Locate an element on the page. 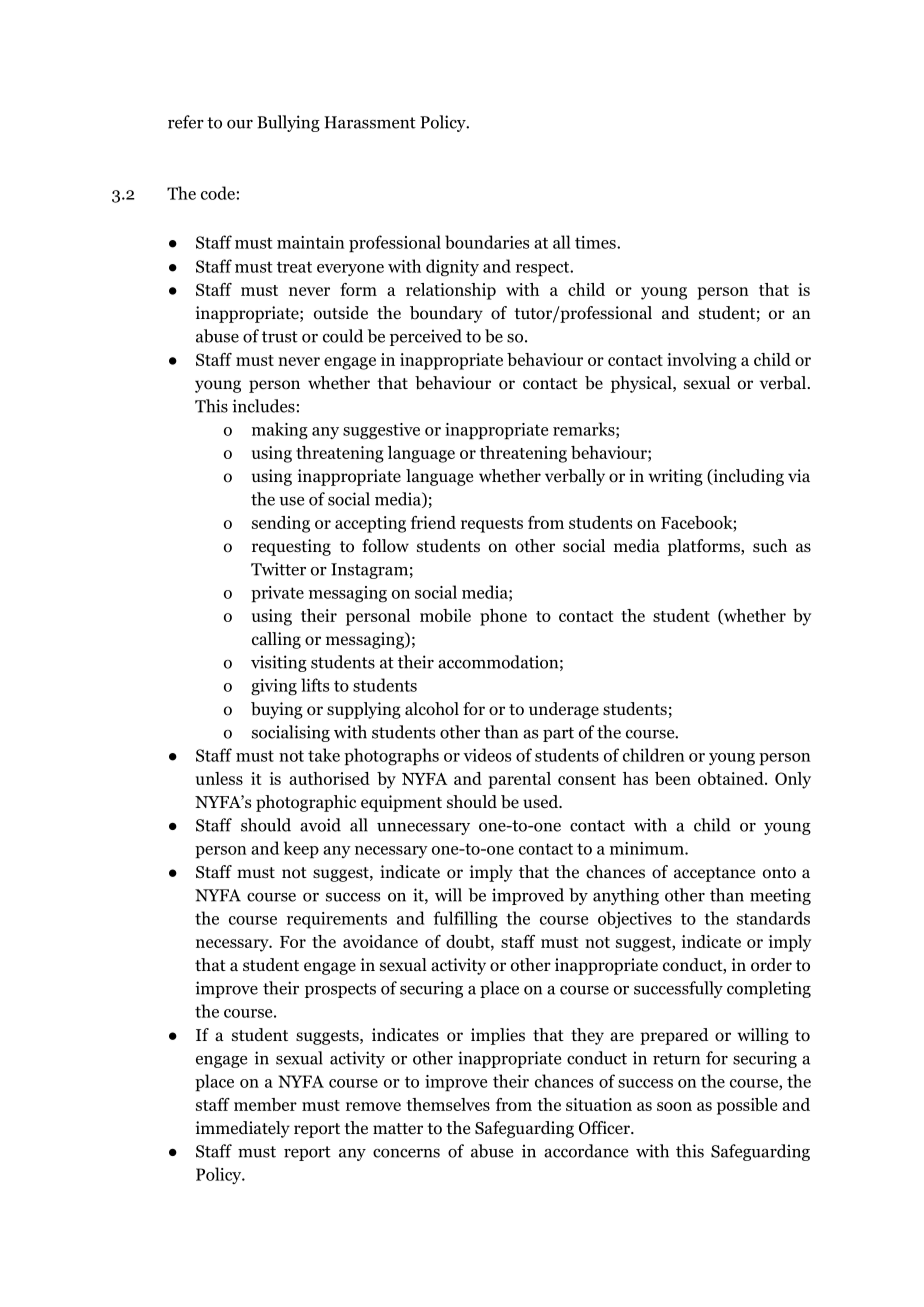 This page has width=924, height=1307. perceived is located at coordinates (426, 337).
